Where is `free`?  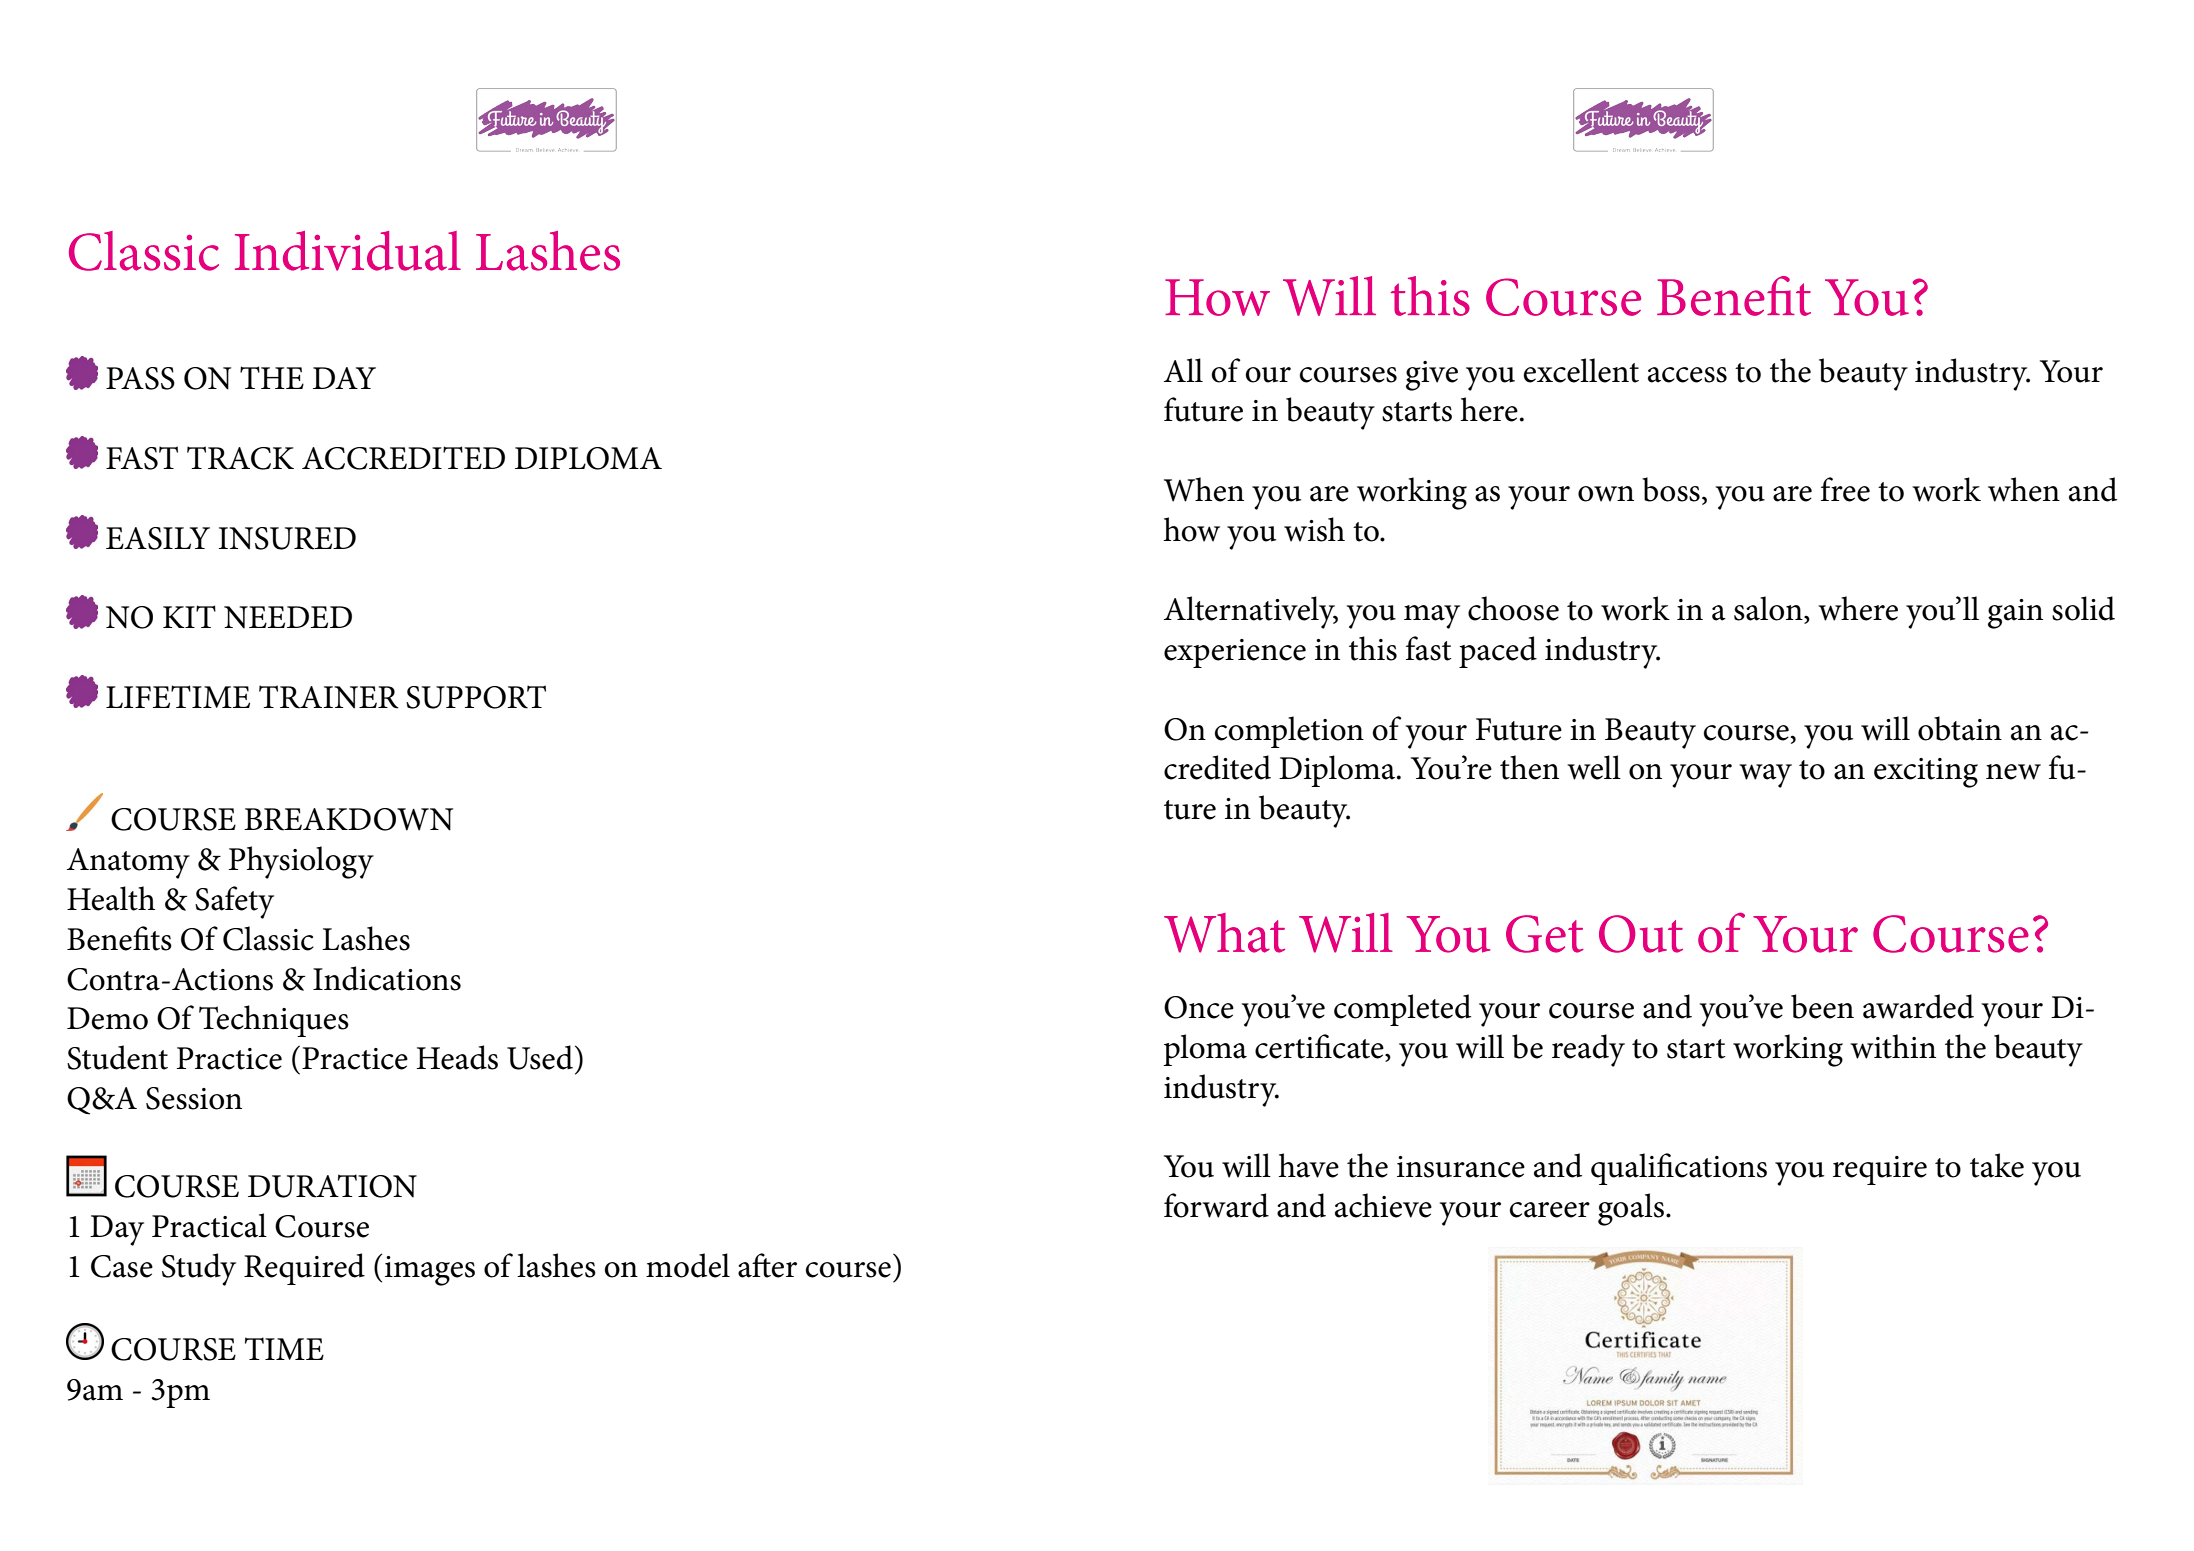
free is located at coordinates (1845, 489).
